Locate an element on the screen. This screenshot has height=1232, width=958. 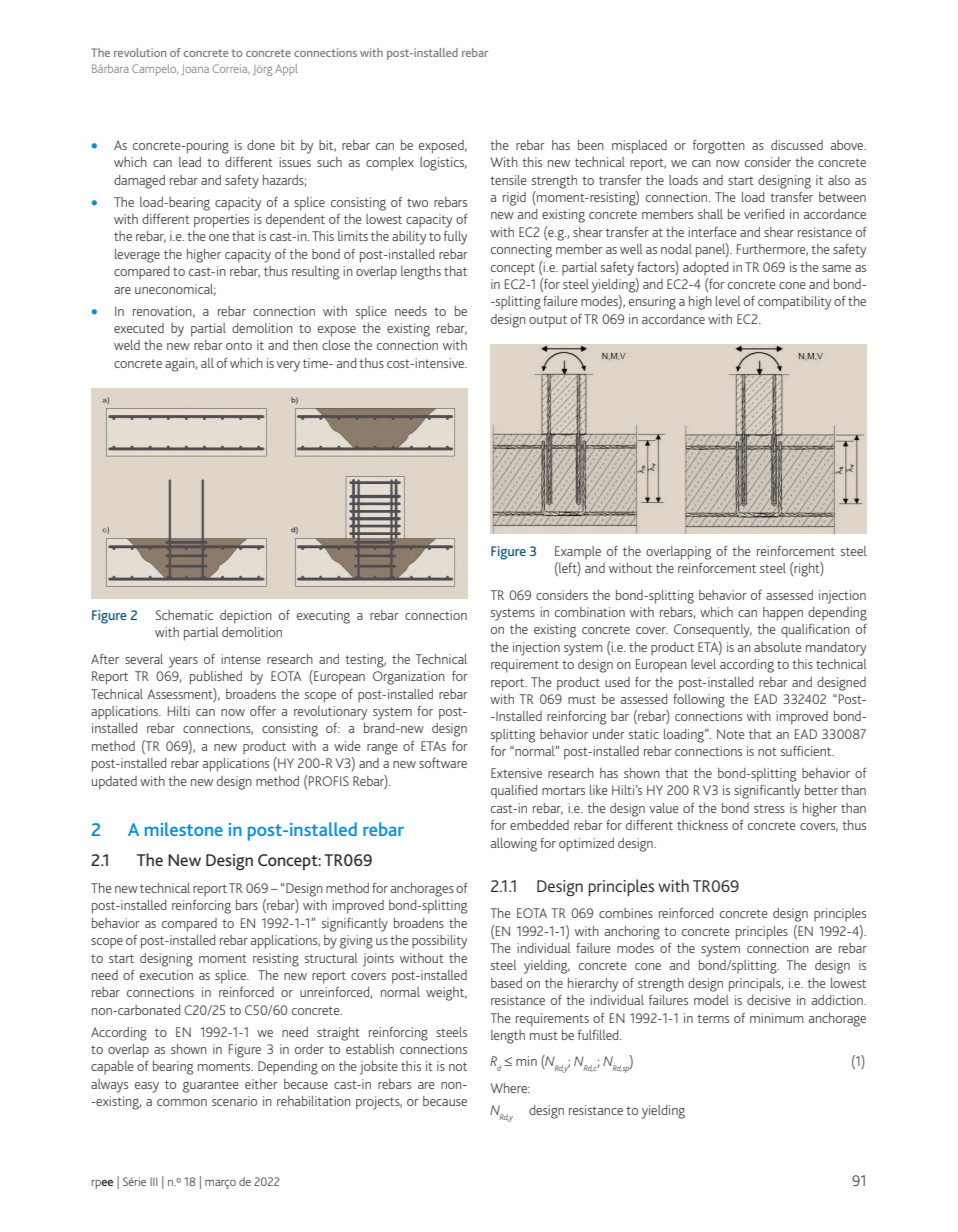
onto is located at coordinates (239, 345).
